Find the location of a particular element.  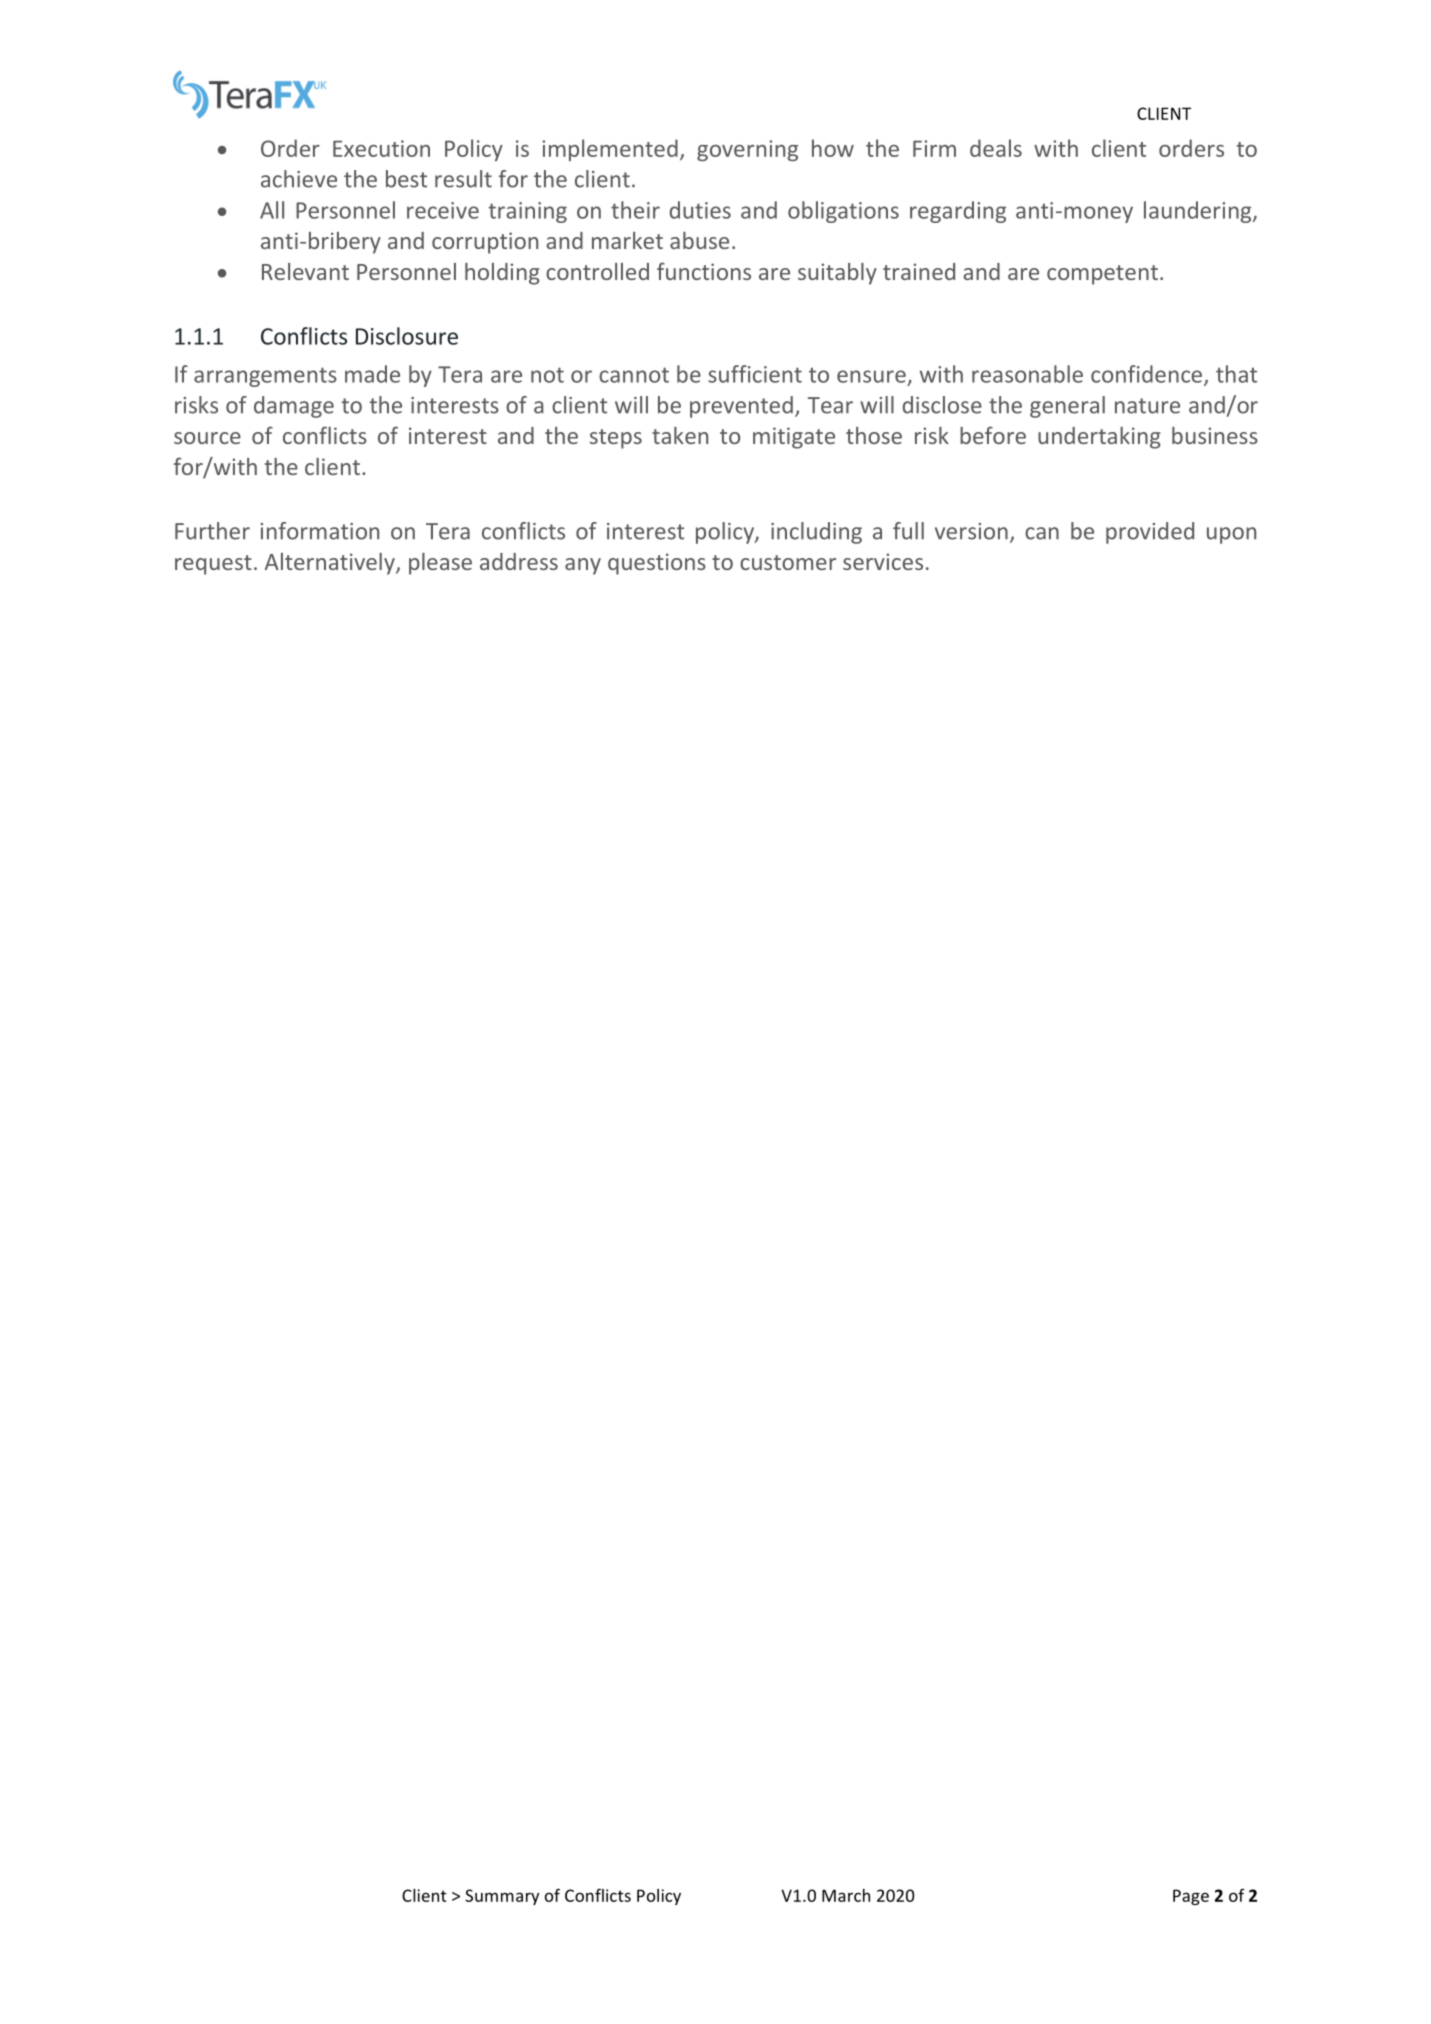

duties is located at coordinates (700, 210).
